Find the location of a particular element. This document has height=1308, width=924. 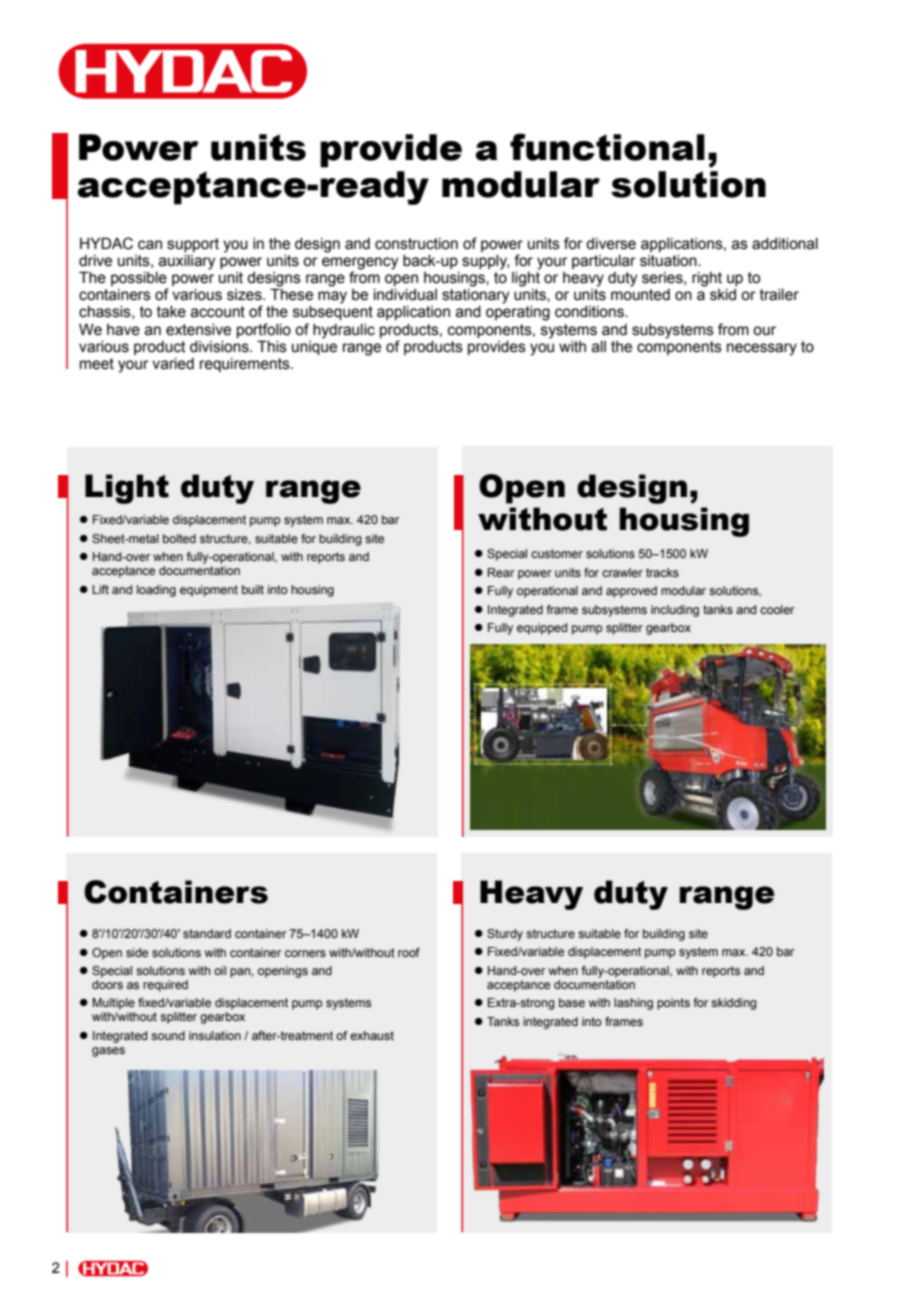

standard is located at coordinates (207, 933).
